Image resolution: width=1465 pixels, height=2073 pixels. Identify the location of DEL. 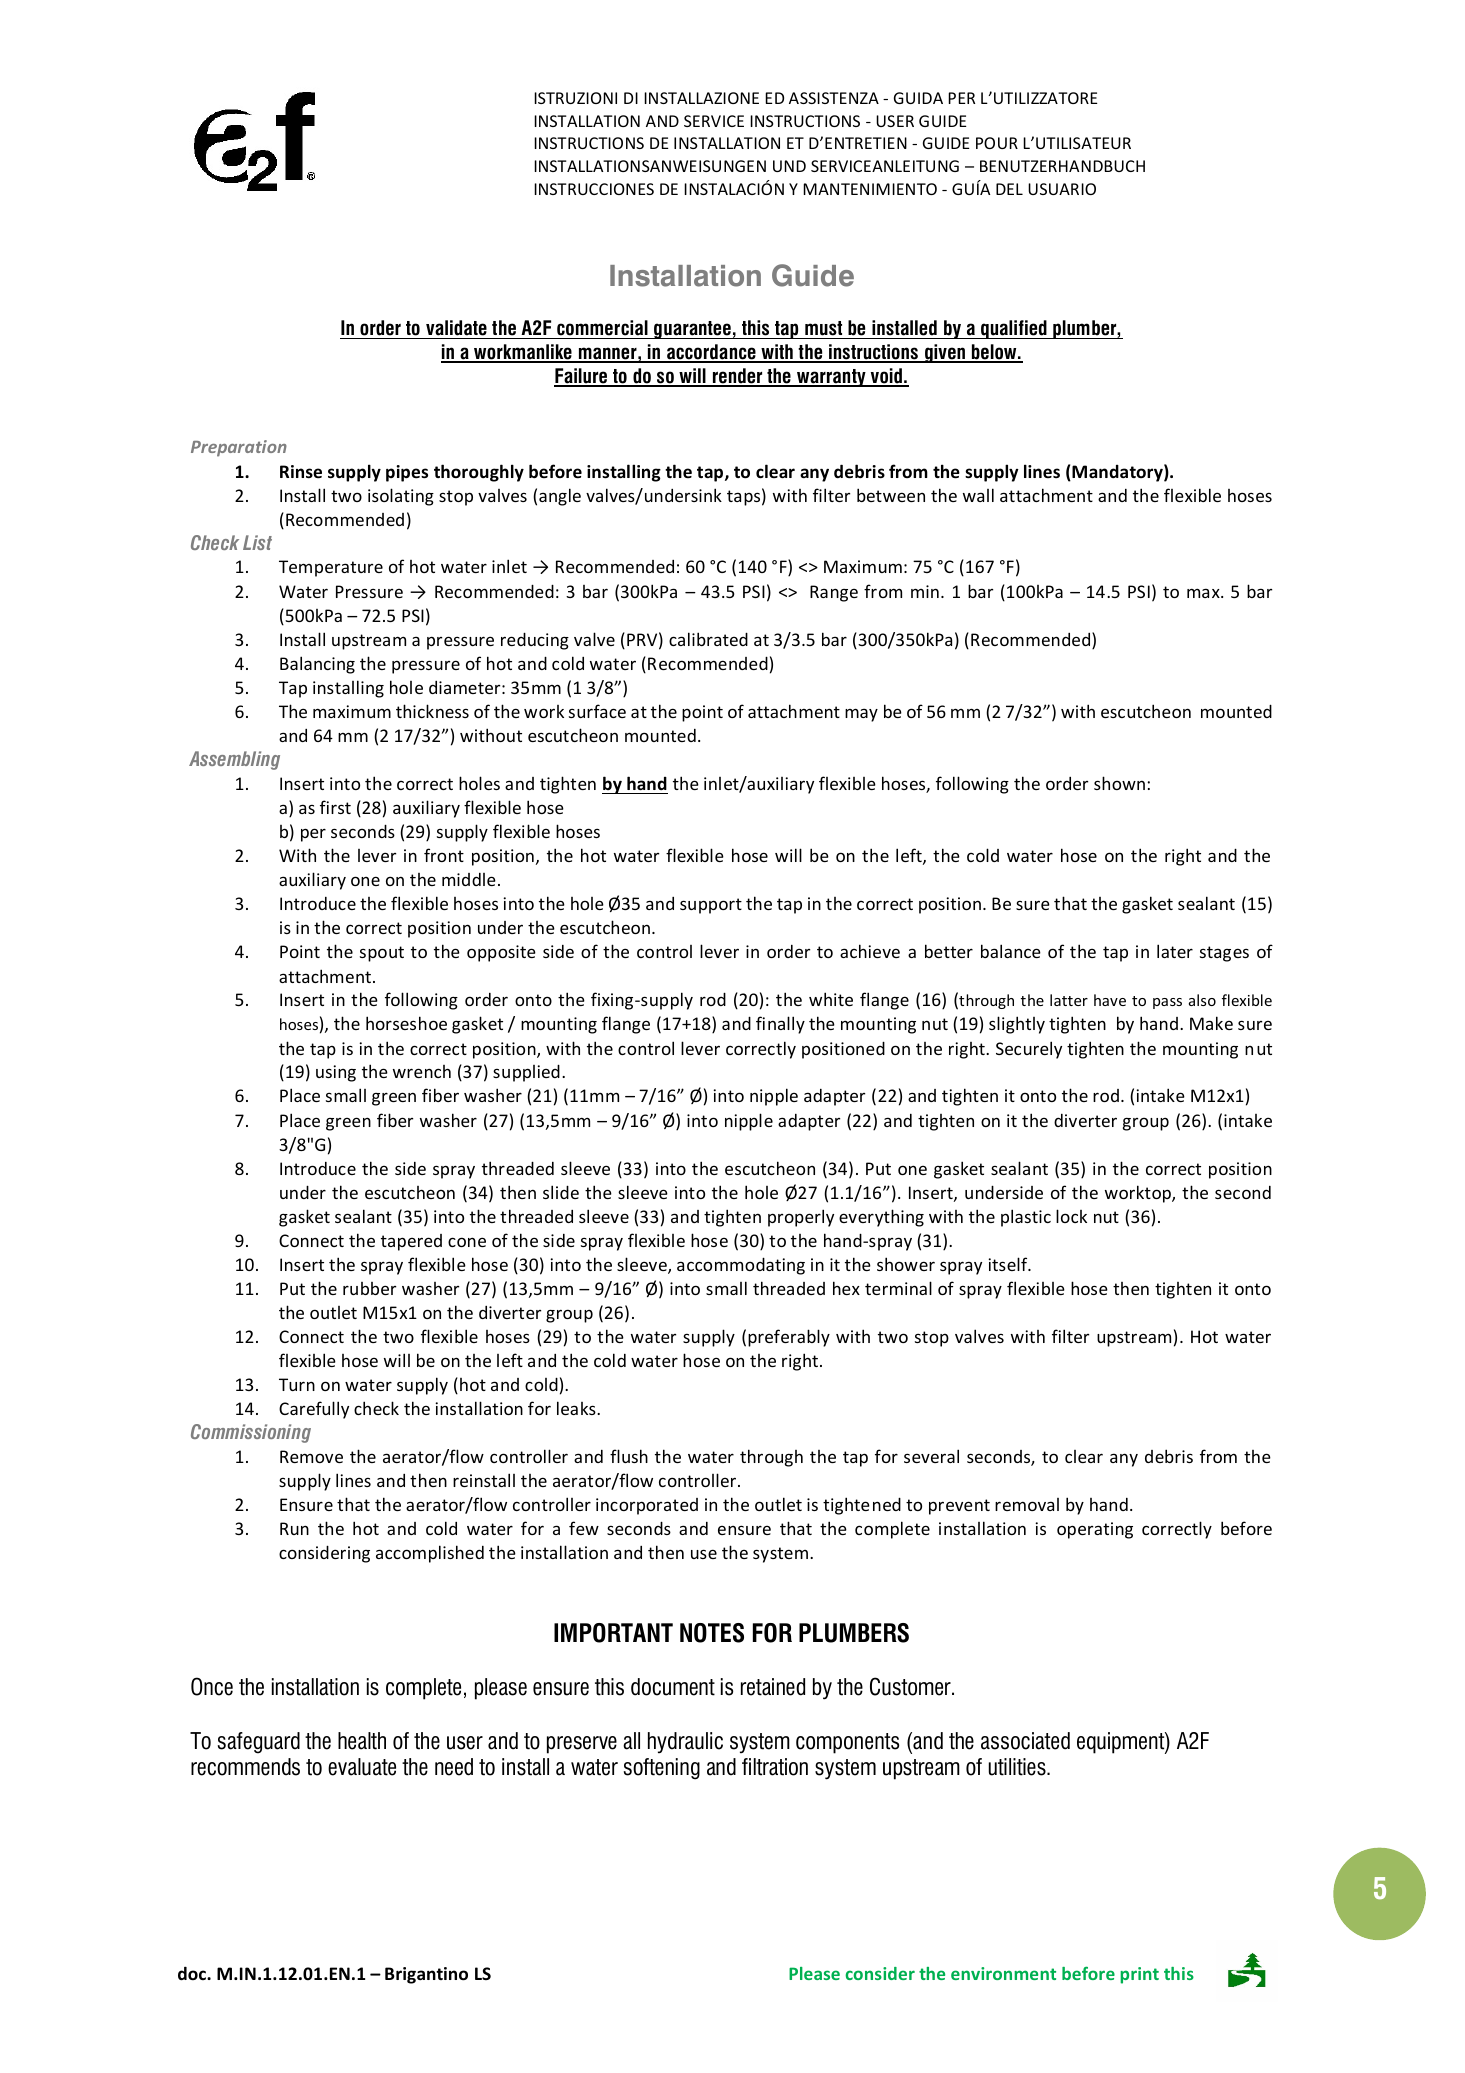
(1009, 189).
